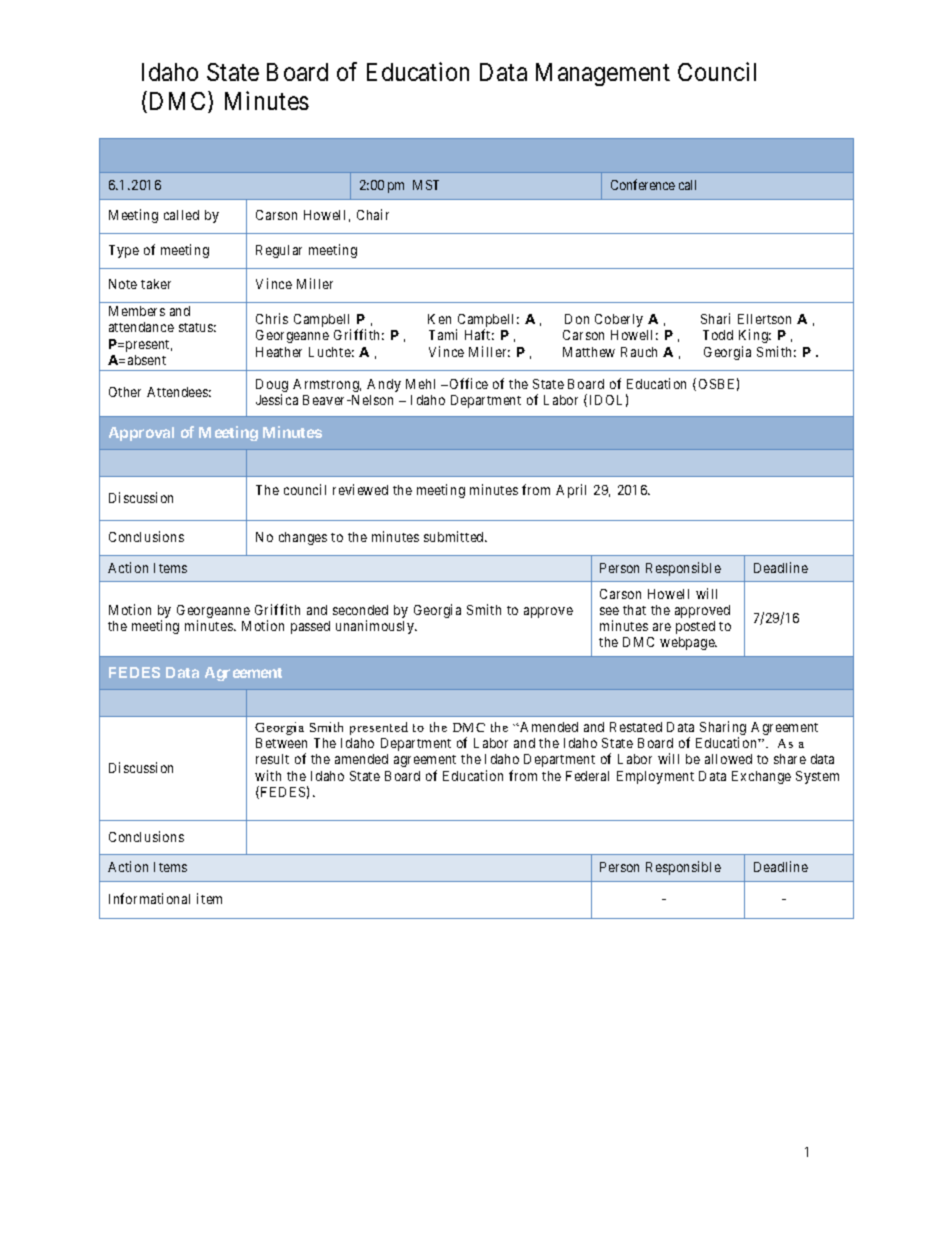 The width and height of the page is (952, 1233). Describe the element at coordinates (634, 610) in the page. I see `that` at that location.
